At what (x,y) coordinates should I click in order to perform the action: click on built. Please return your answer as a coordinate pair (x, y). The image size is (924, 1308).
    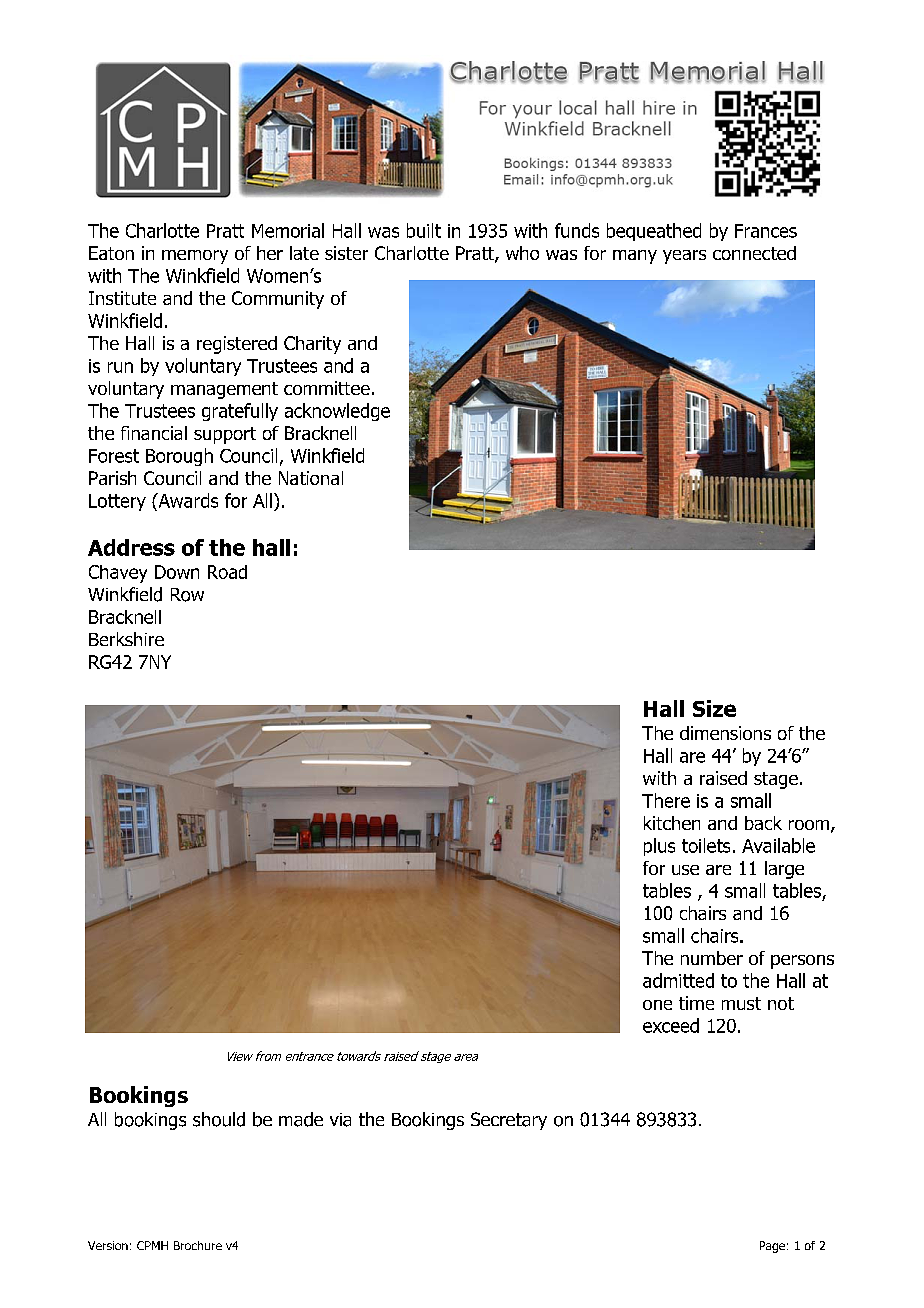
    Looking at the image, I should click on (424, 230).
